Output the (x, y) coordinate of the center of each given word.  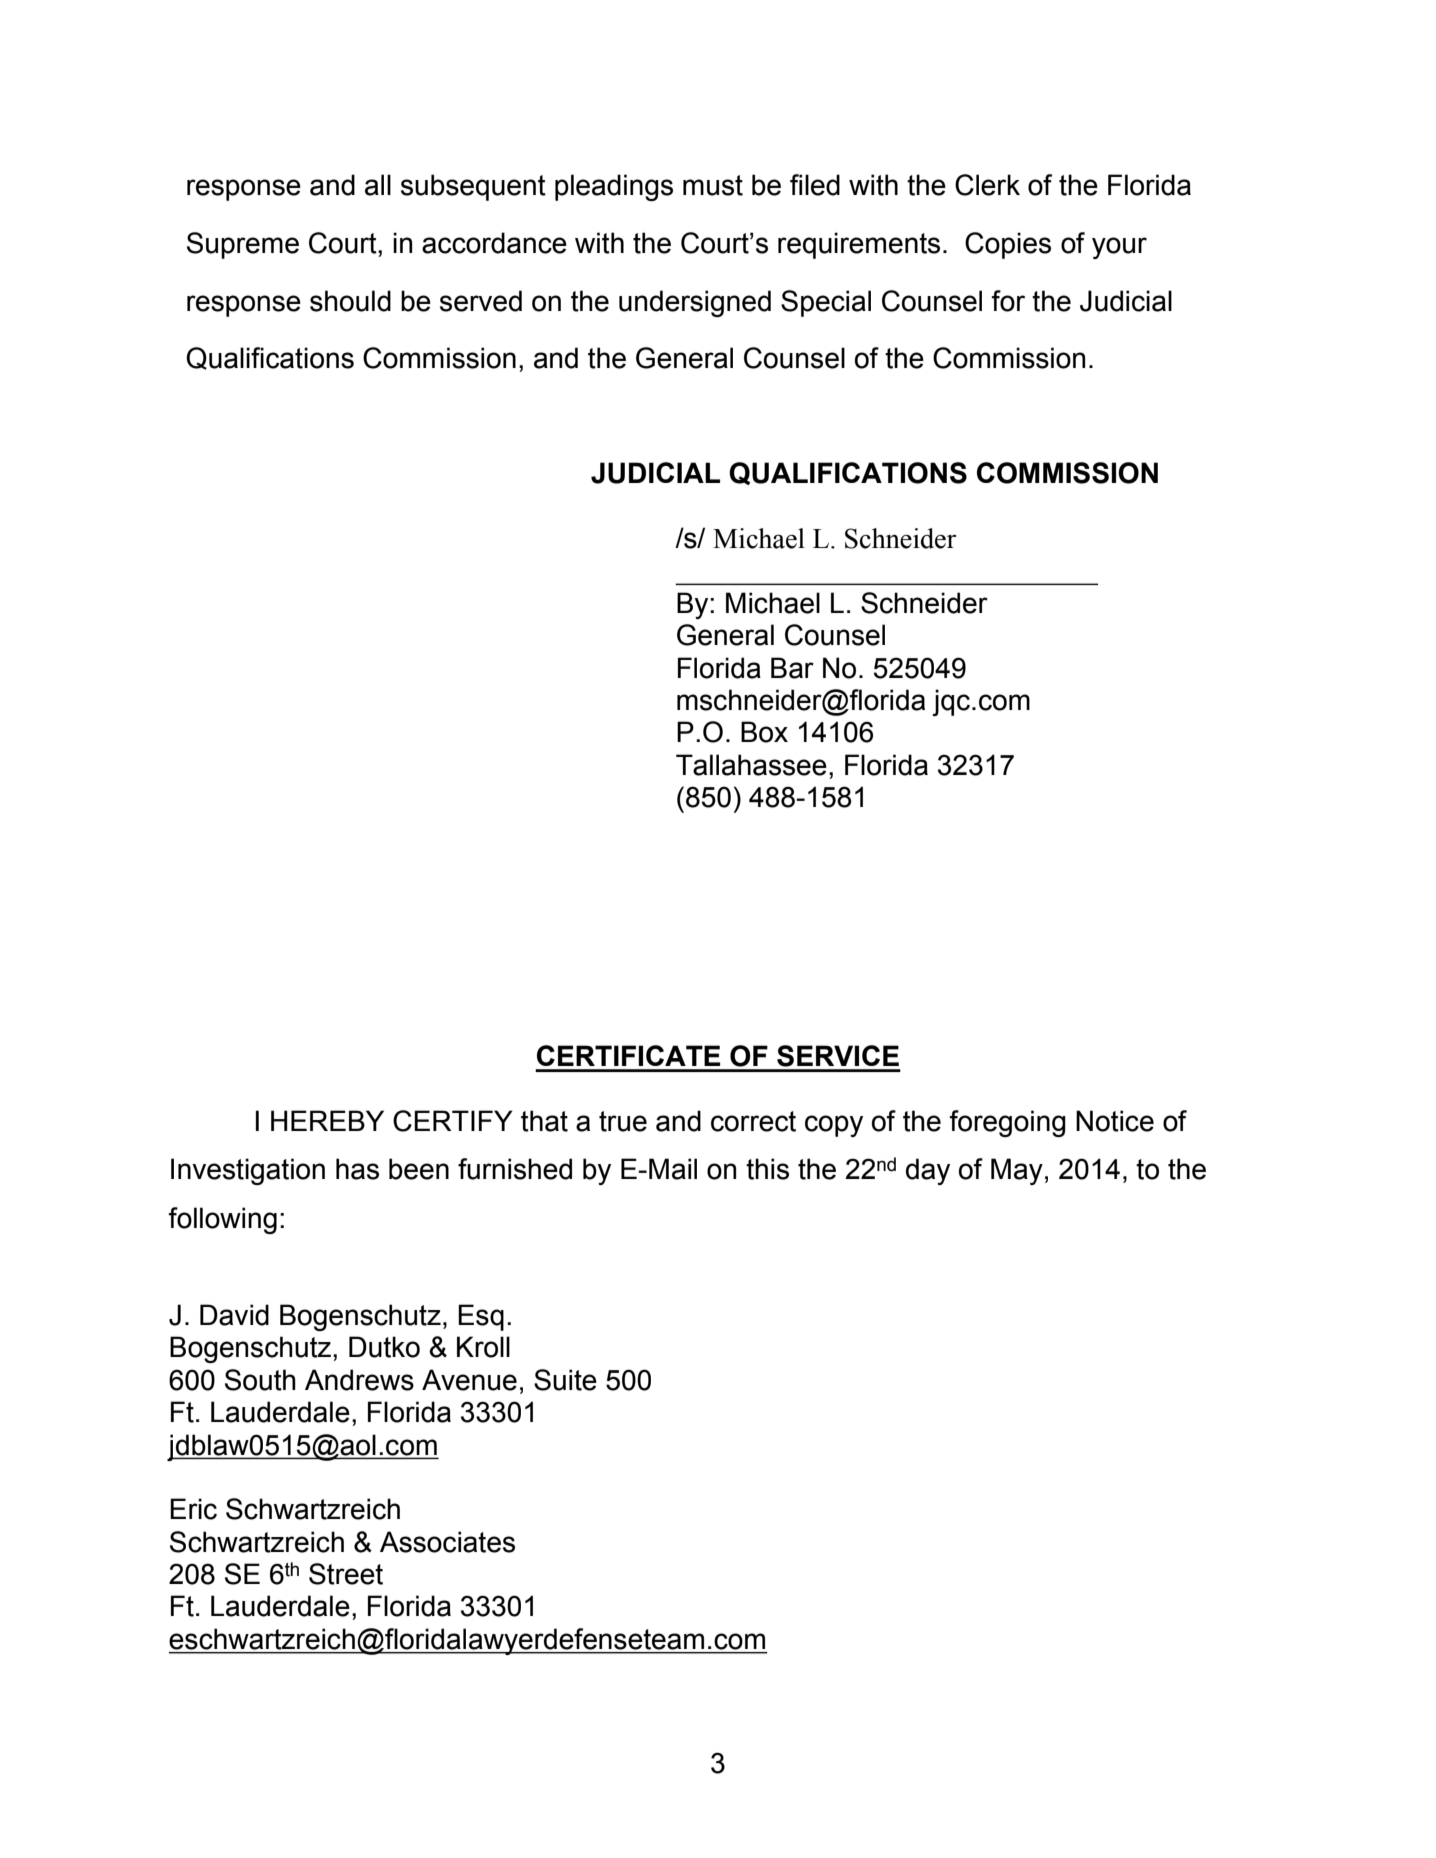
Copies (1008, 245)
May (1017, 1171)
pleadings (614, 187)
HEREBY (327, 1120)
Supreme (243, 245)
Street (346, 1574)
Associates (447, 1542)
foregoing (1007, 1123)
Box (764, 732)
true (623, 1121)
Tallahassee (751, 765)
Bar (792, 668)
